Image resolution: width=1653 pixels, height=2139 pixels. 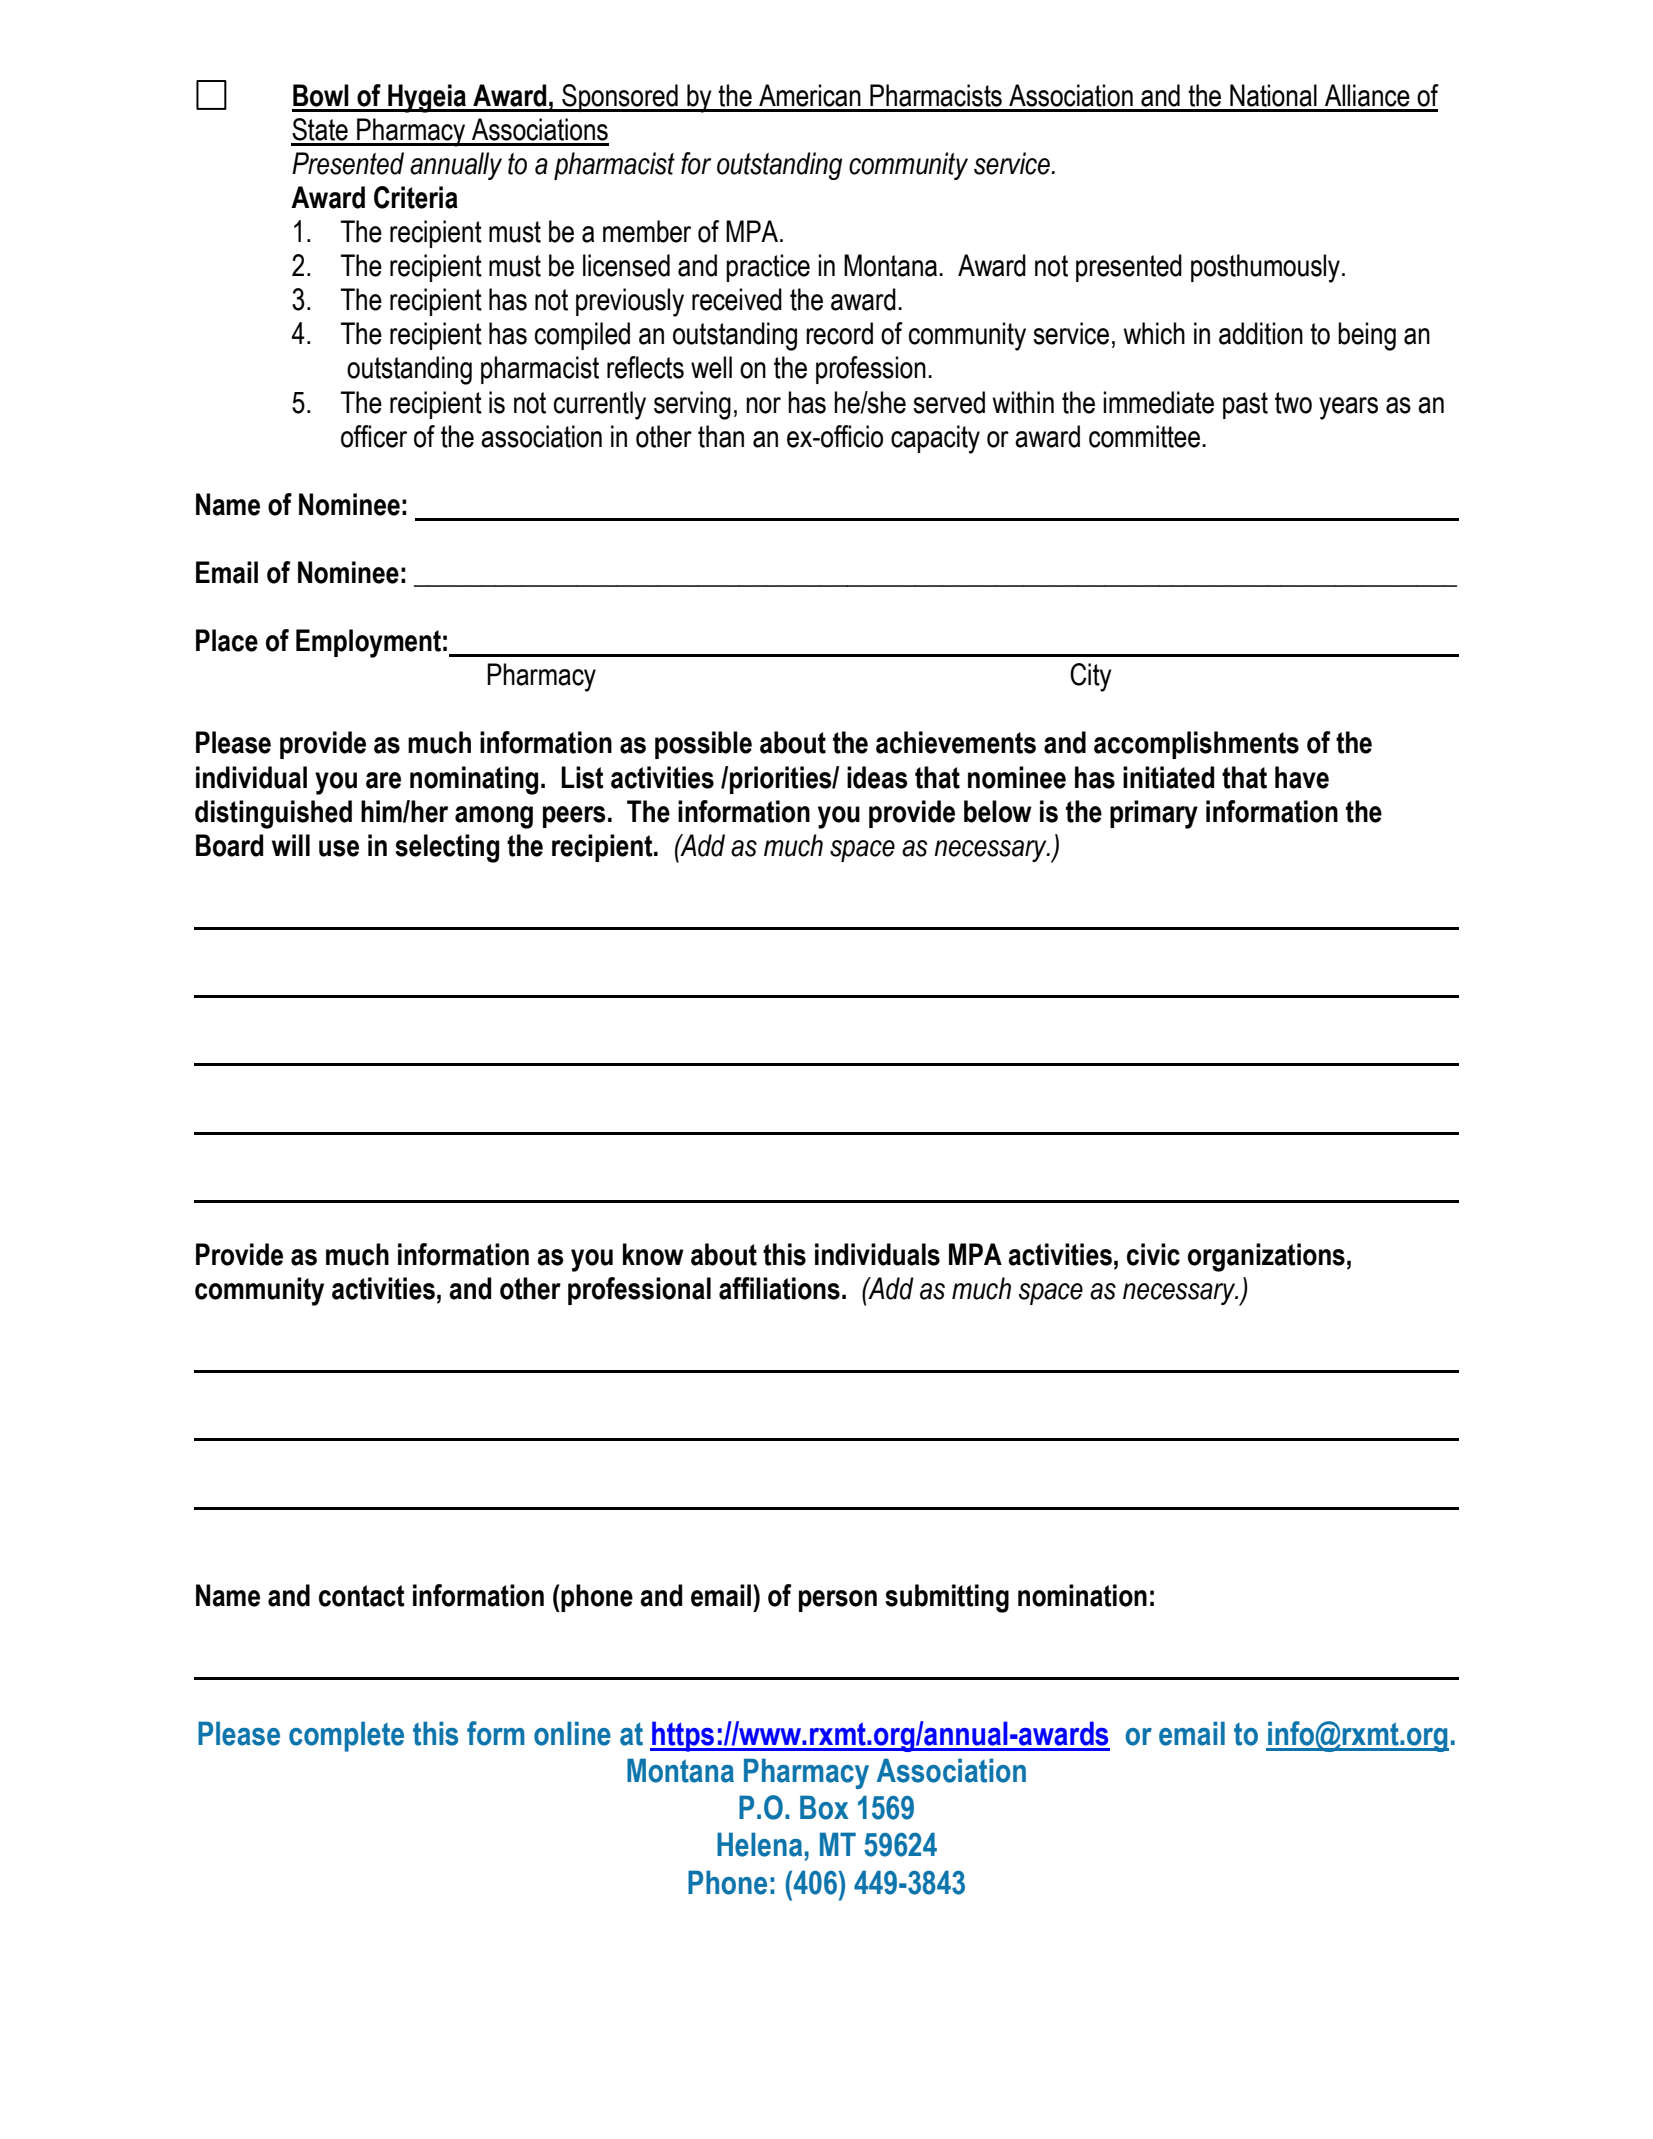 I want to click on organizations, so click(x=1266, y=1257).
